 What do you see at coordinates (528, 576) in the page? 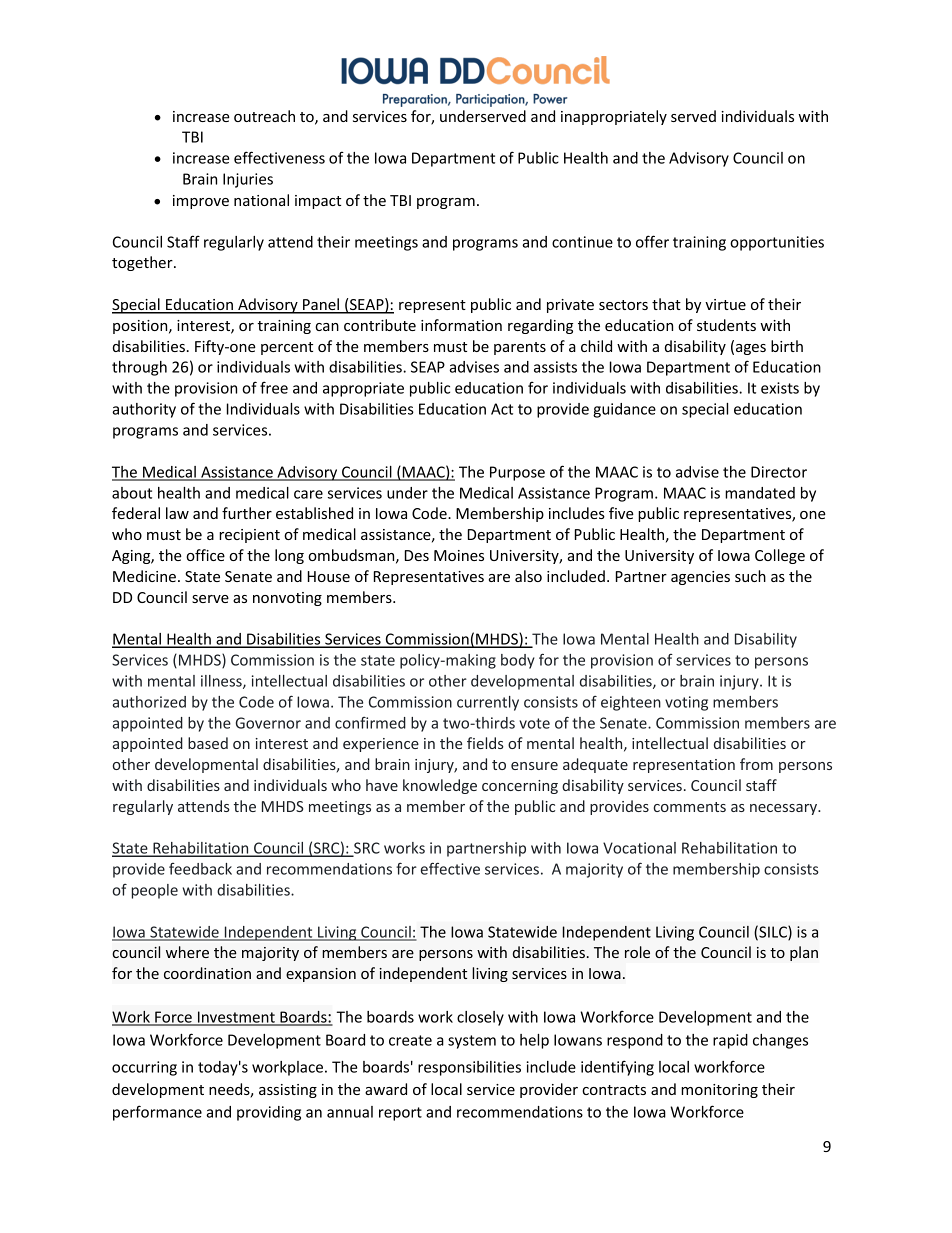
I see `also` at bounding box center [528, 576].
